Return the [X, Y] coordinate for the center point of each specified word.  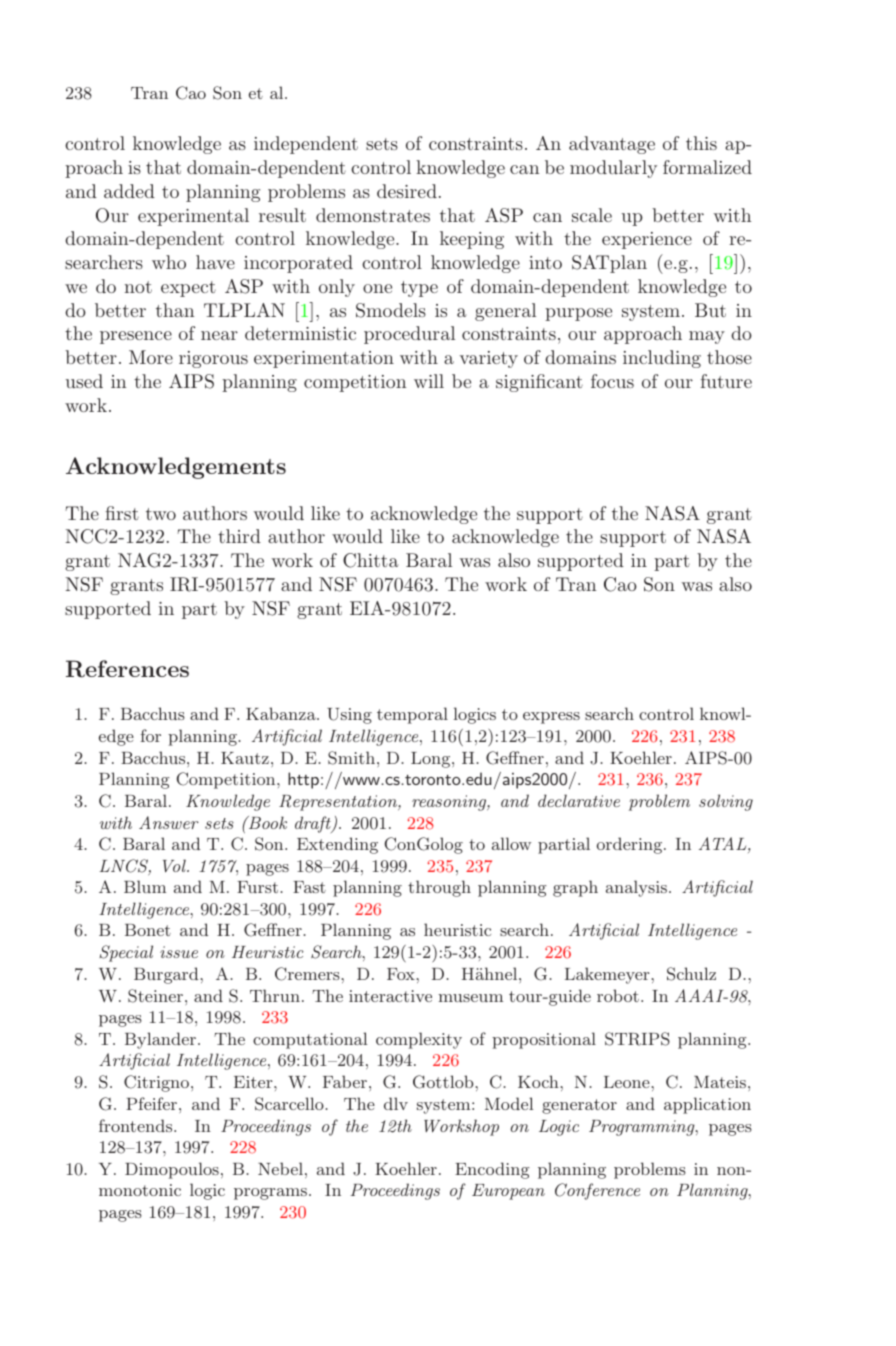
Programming [643, 1128]
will [429, 381]
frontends [137, 1125]
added [129, 191]
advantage [612, 145]
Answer [169, 822]
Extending [337, 845]
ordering [631, 845]
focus [612, 381]
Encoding [492, 1170]
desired [407, 191]
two [161, 514]
